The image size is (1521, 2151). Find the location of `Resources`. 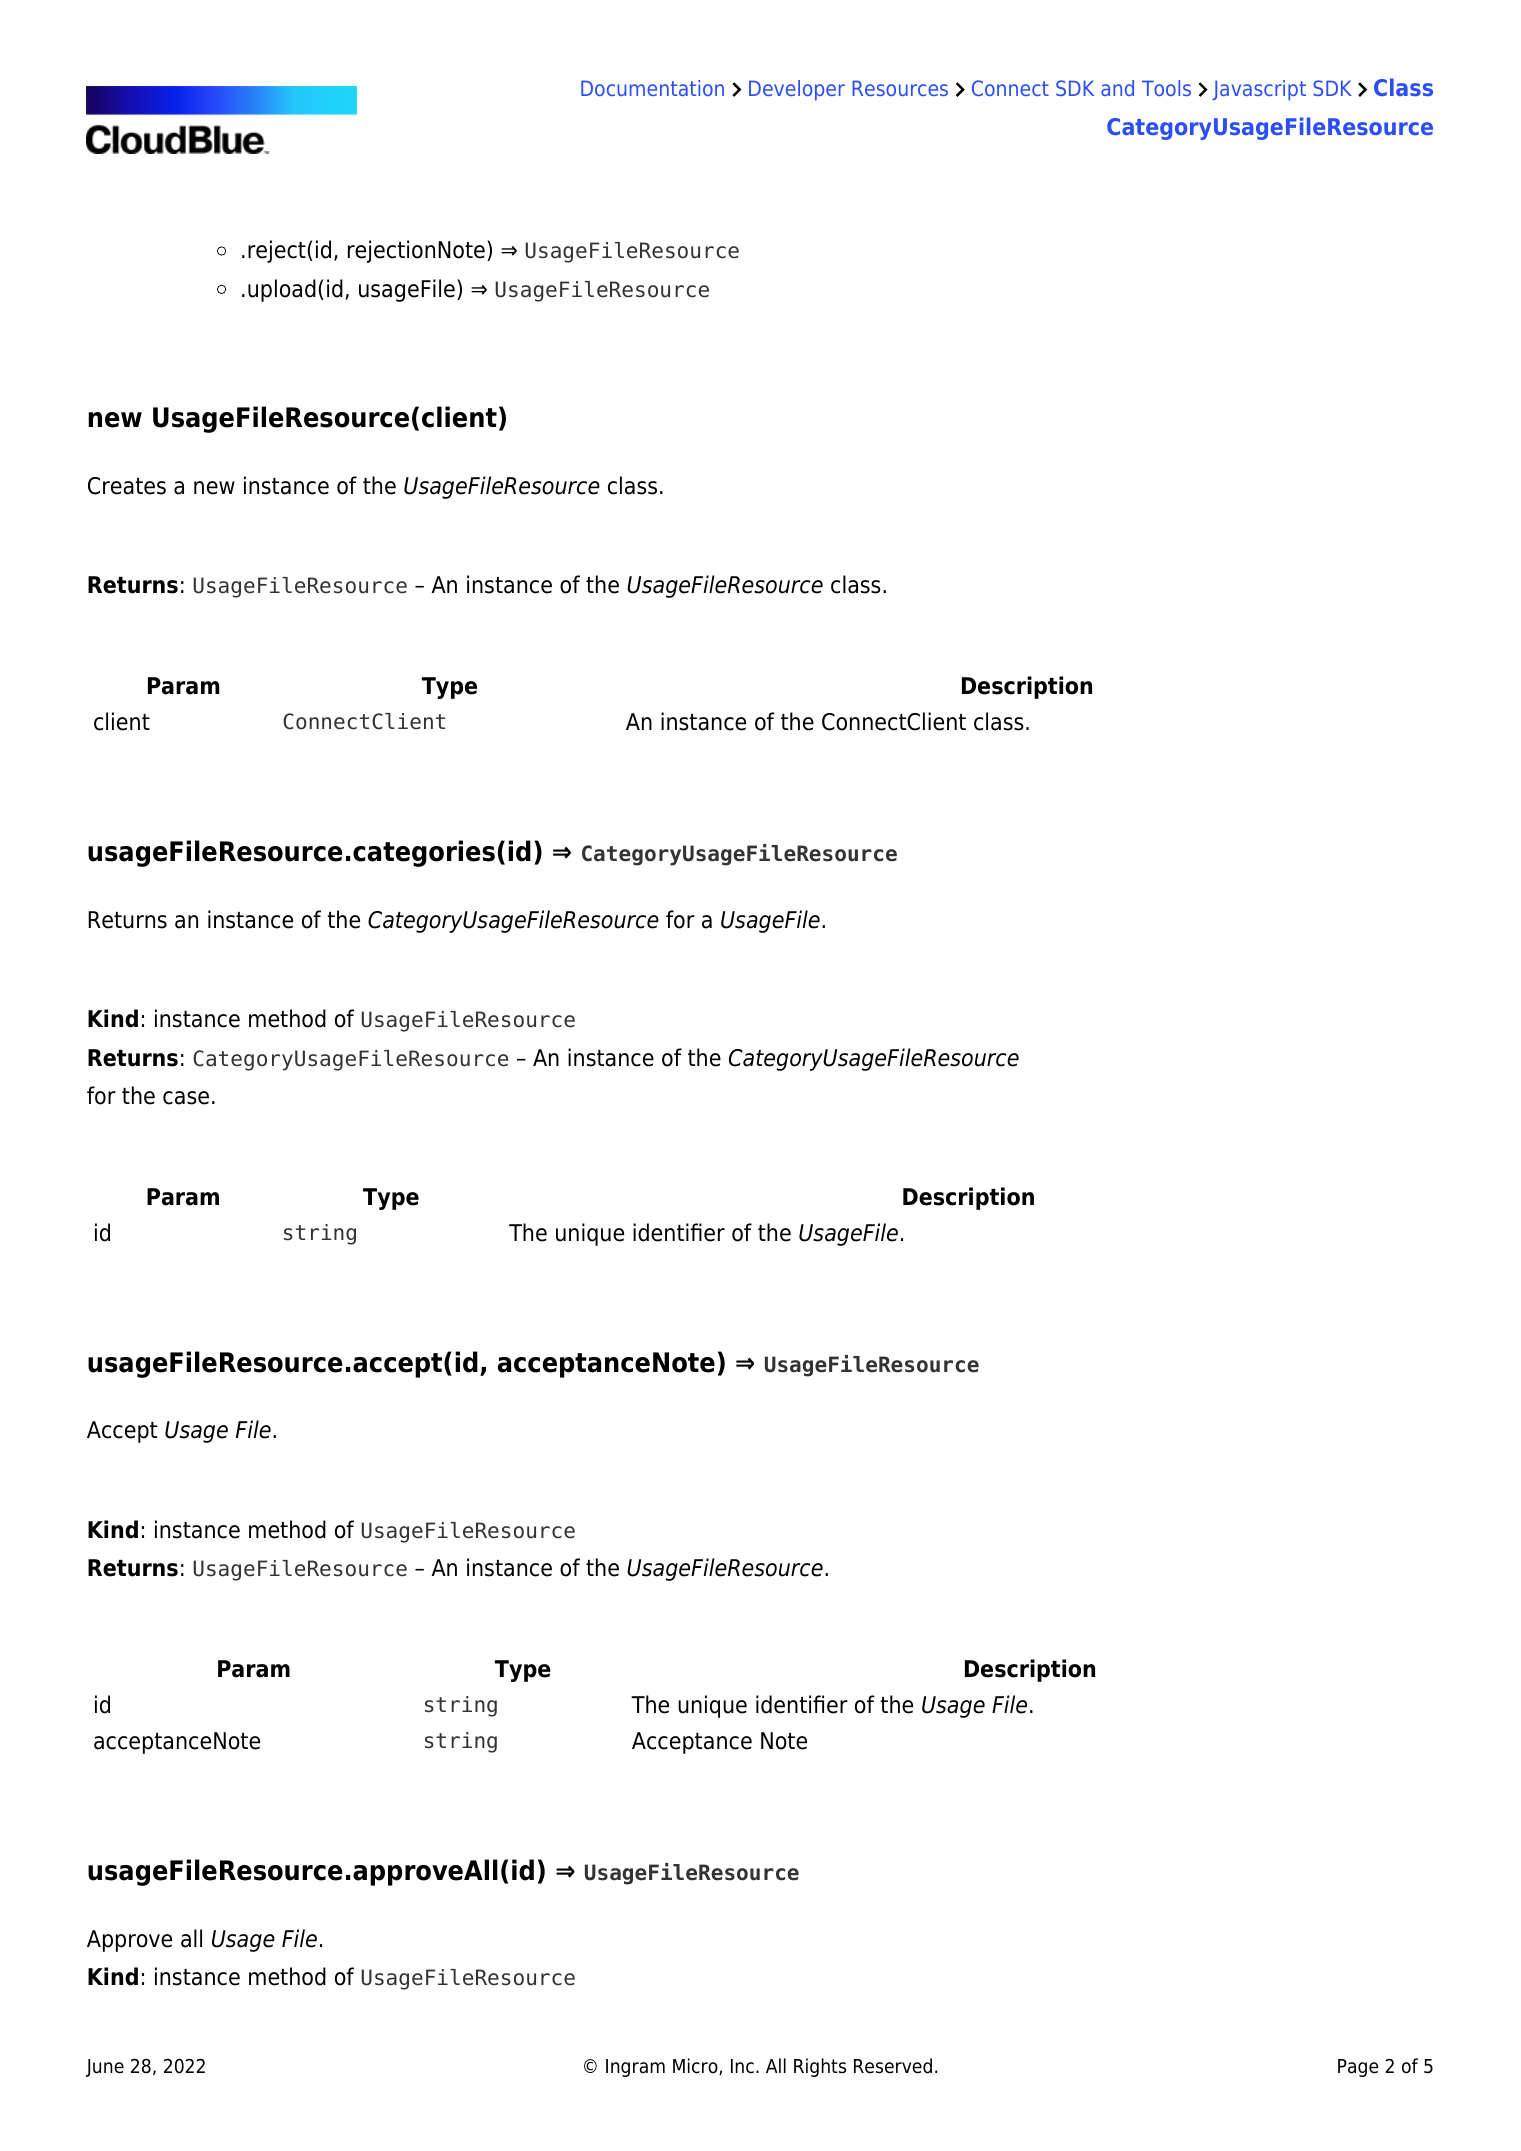

Resources is located at coordinates (900, 88).
